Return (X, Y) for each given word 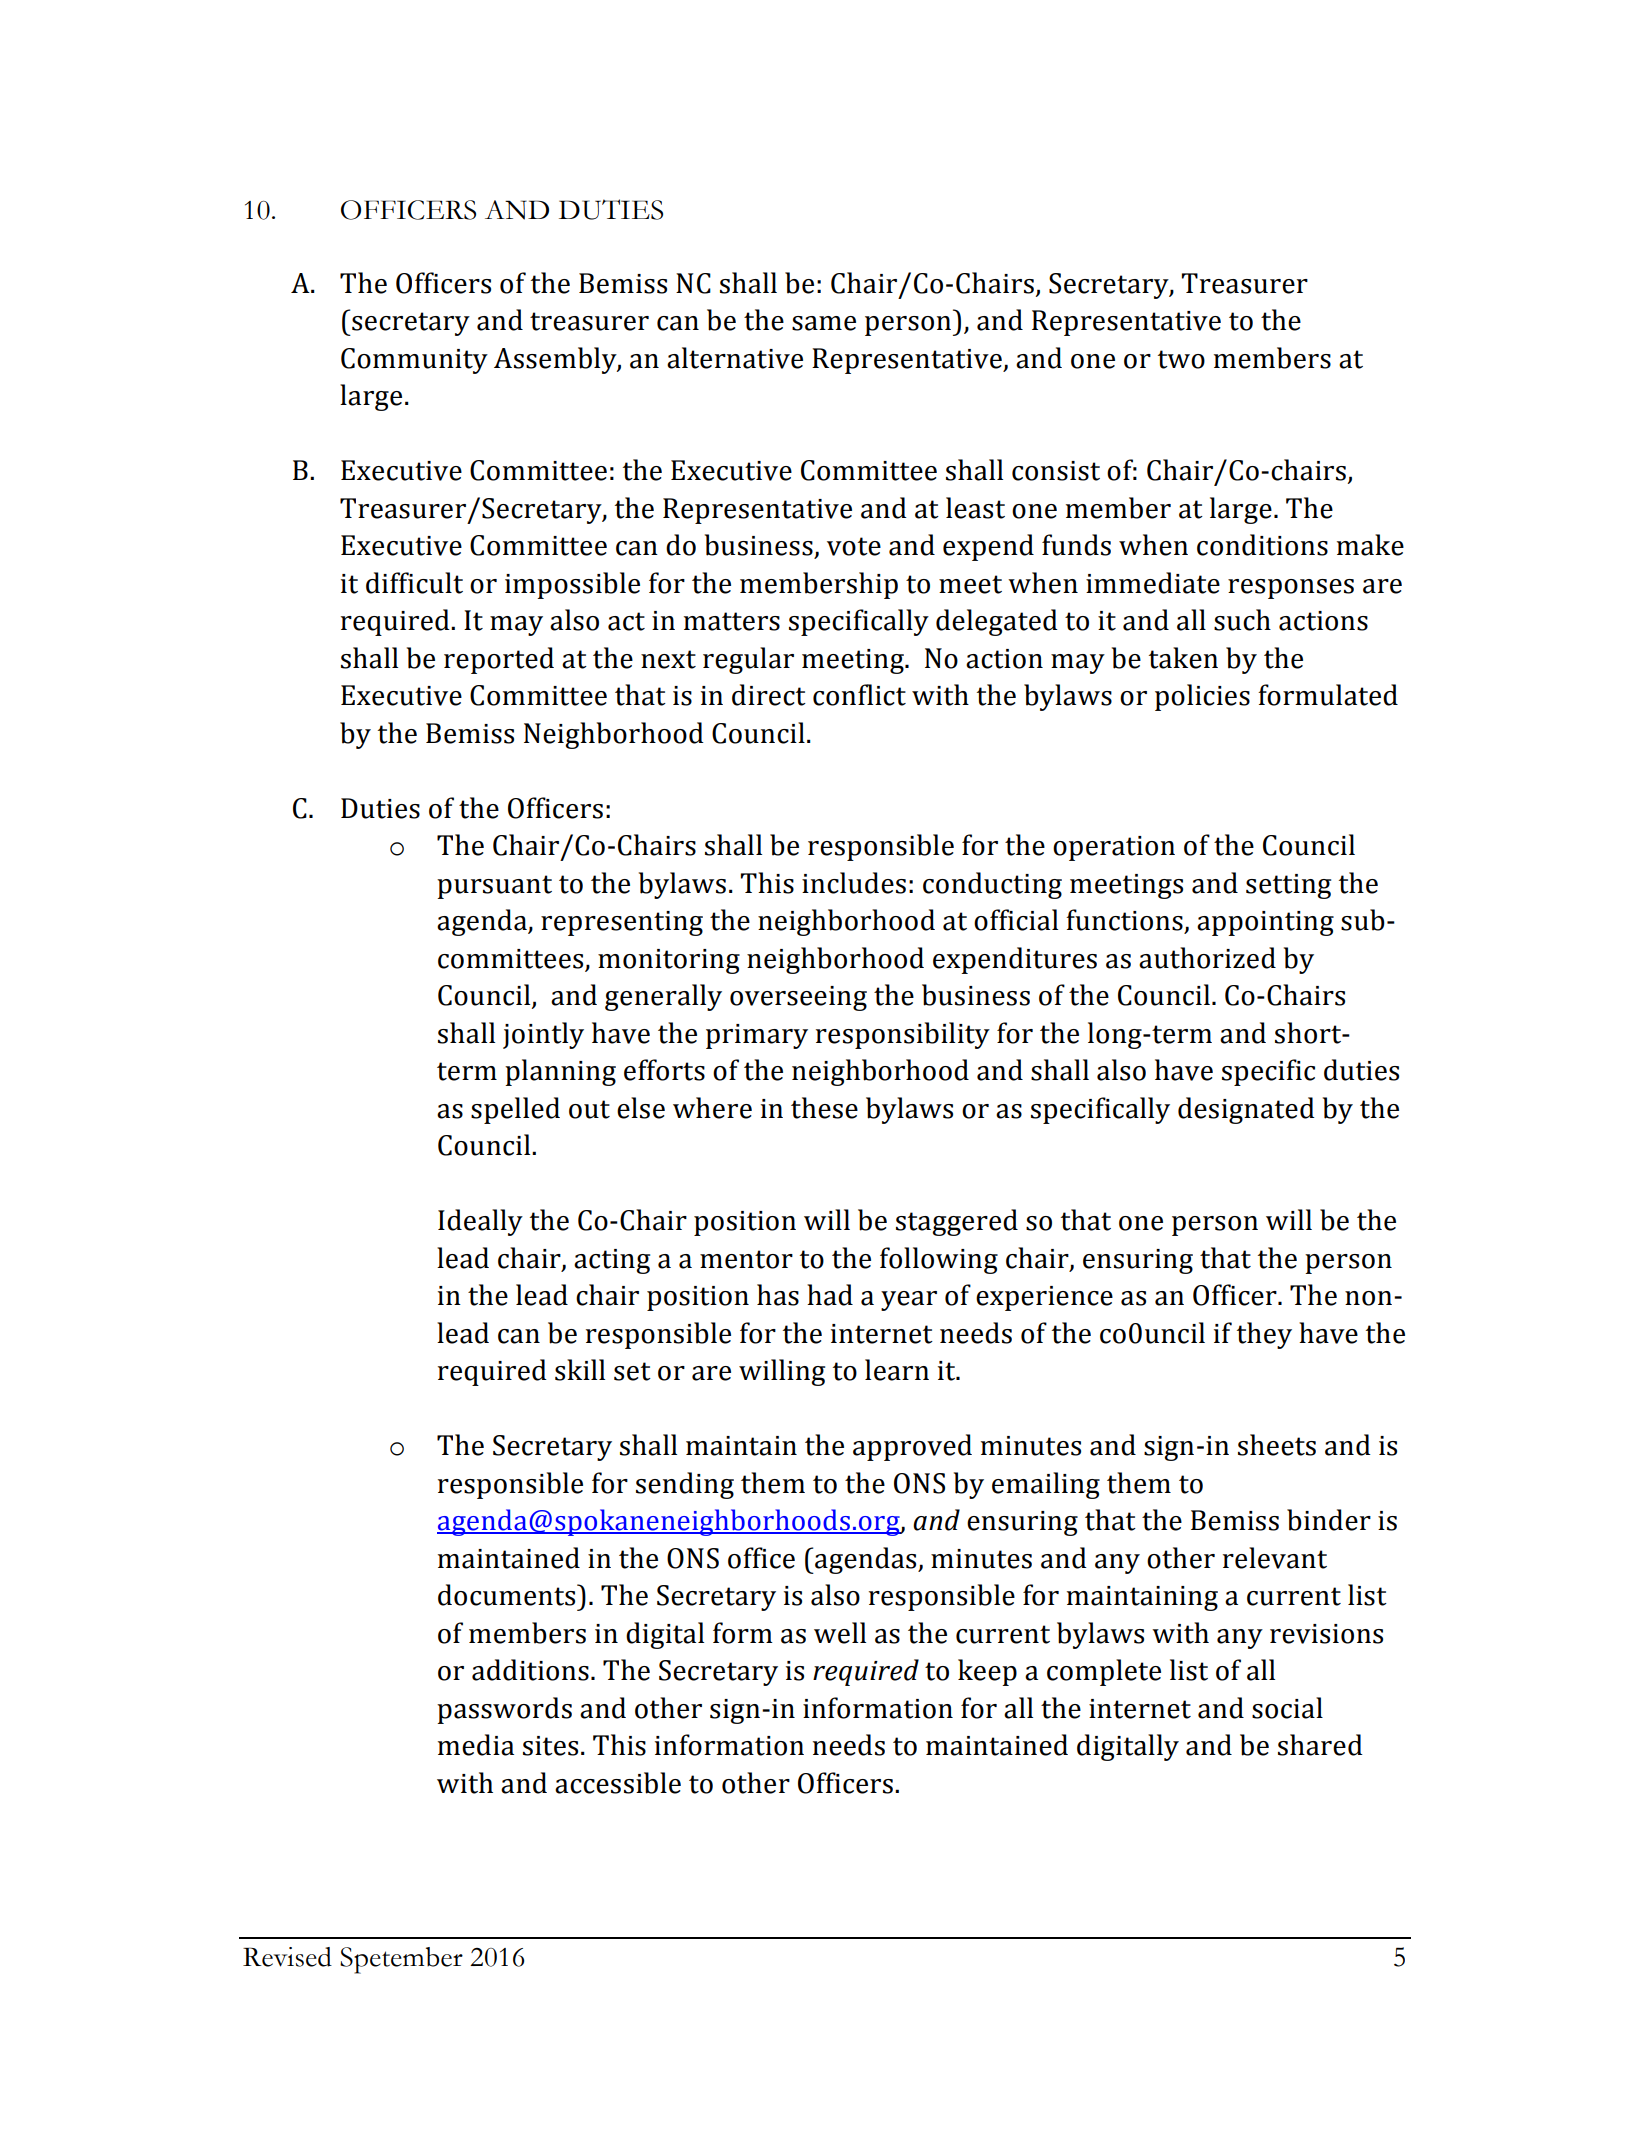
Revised (287, 1957)
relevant (1275, 1558)
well (840, 1633)
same (824, 323)
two (1181, 359)
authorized (1207, 958)
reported (499, 660)
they (1264, 1335)
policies (1202, 697)
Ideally (480, 1222)
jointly (543, 1035)
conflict (859, 695)
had (830, 1295)
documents (508, 1595)
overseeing (798, 998)
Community (414, 361)
